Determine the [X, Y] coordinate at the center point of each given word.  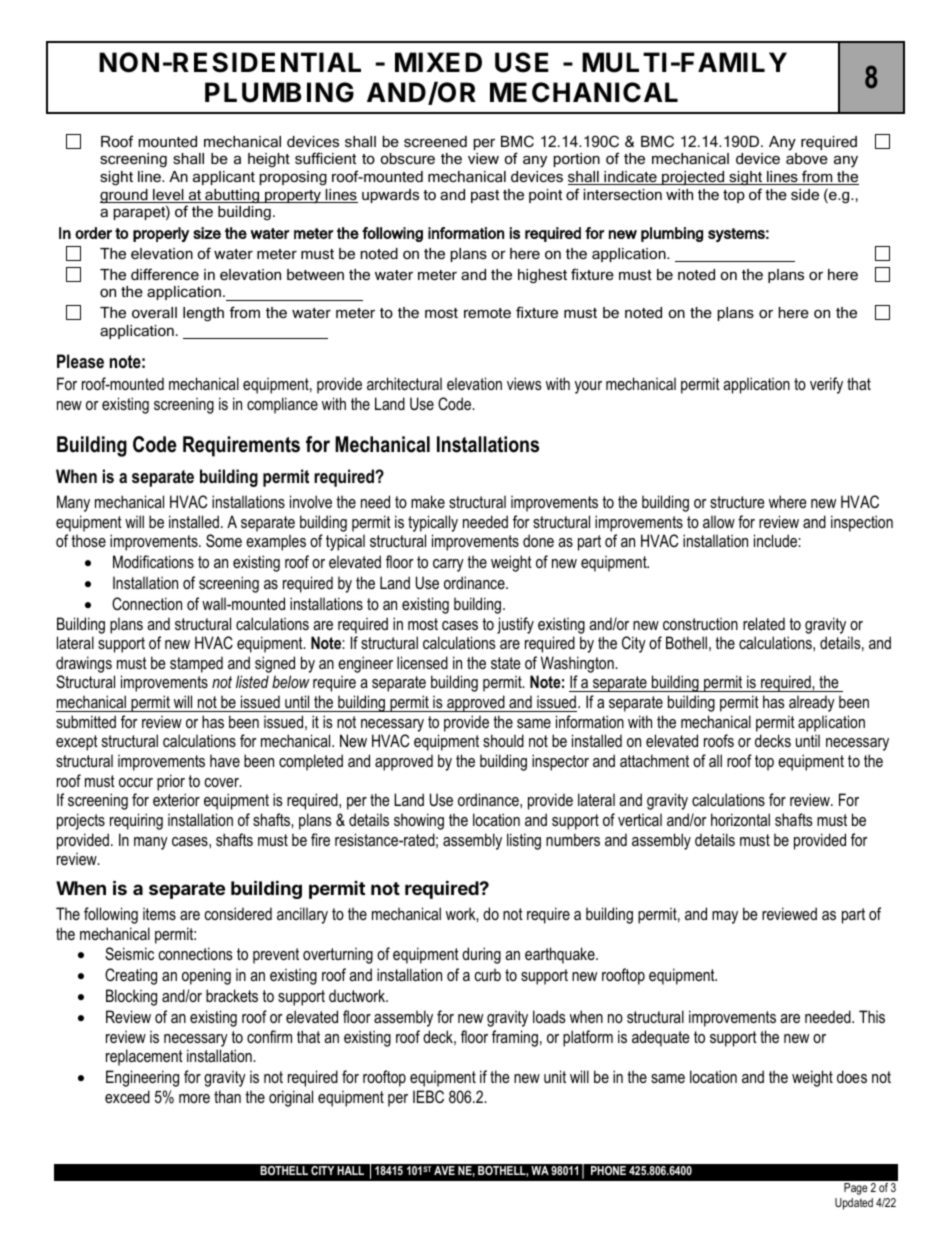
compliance [282, 405]
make [428, 501]
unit [555, 1076]
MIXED [438, 62]
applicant [224, 178]
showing [419, 821]
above [807, 158]
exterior [176, 799]
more [194, 1098]
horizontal [740, 819]
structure [737, 502]
